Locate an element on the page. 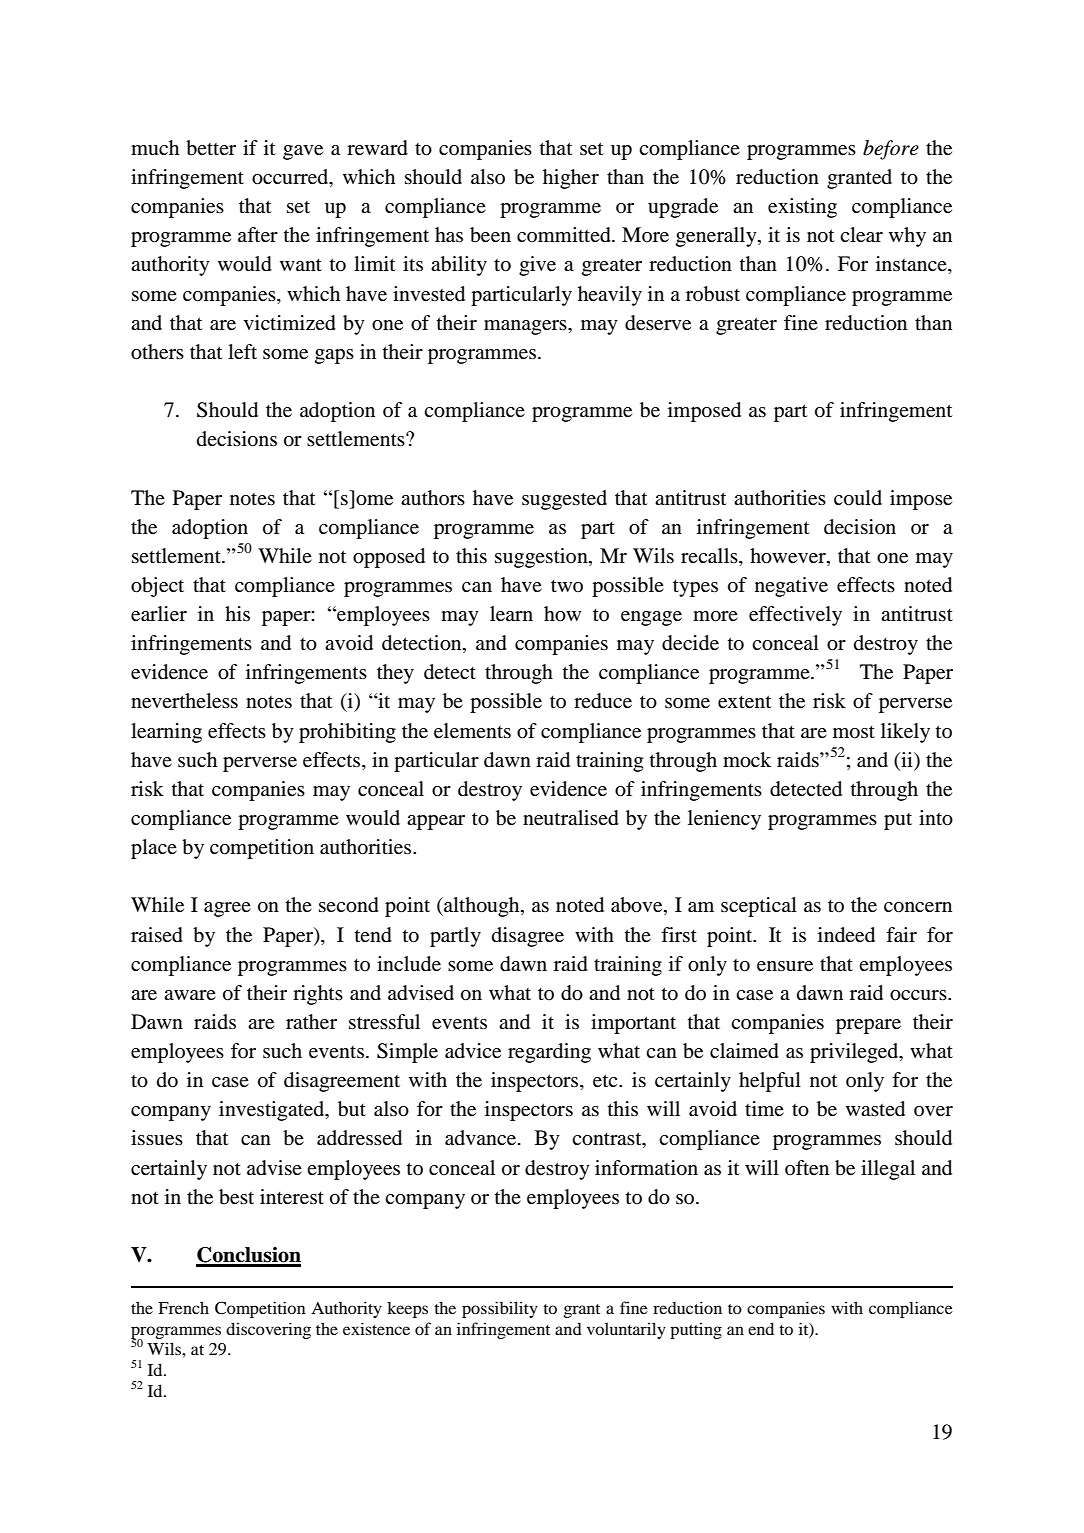 Image resolution: width=1084 pixels, height=1533 pixels. privileged is located at coordinates (855, 1053).
